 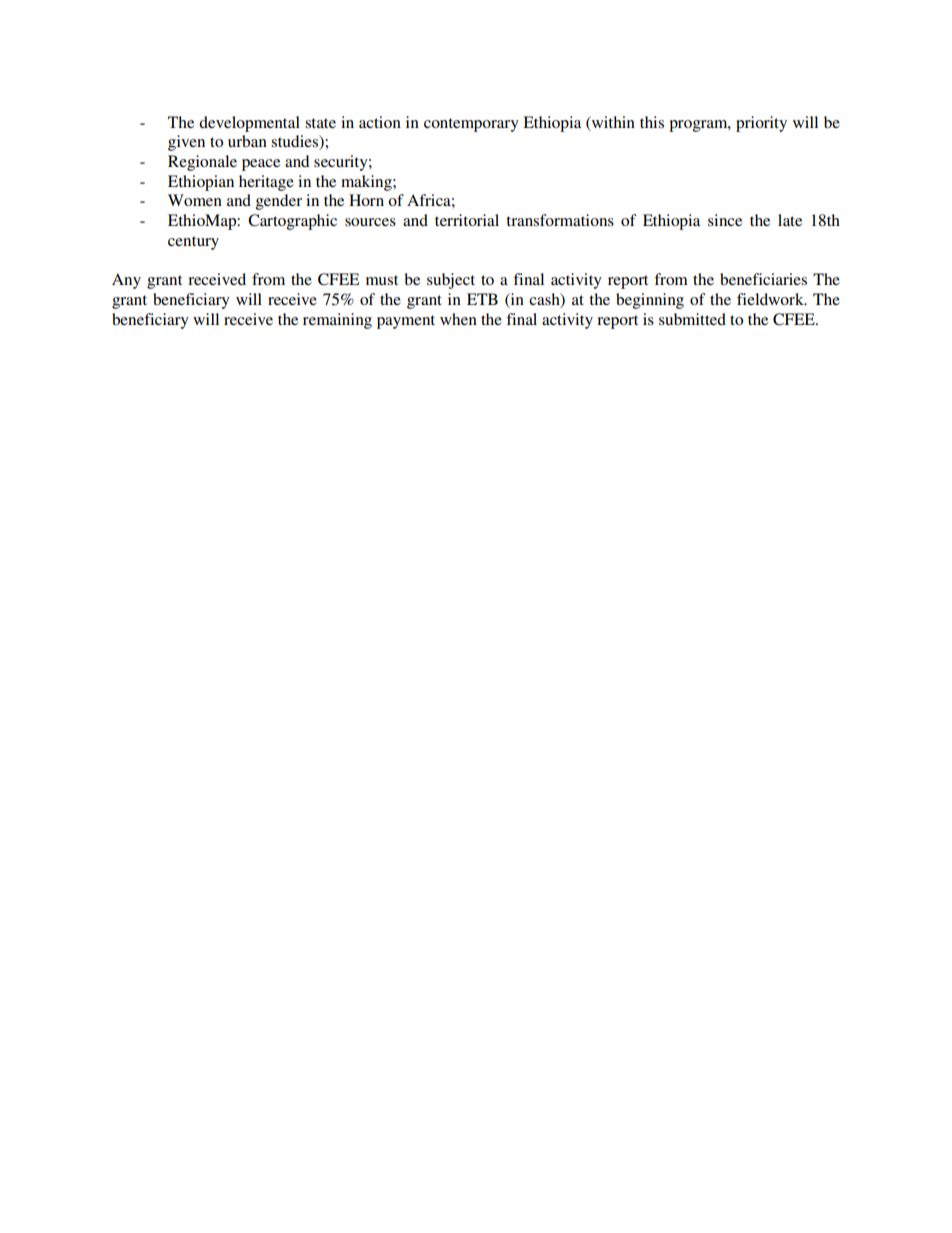 What do you see at coordinates (761, 124) in the screenshot?
I see `priority` at bounding box center [761, 124].
